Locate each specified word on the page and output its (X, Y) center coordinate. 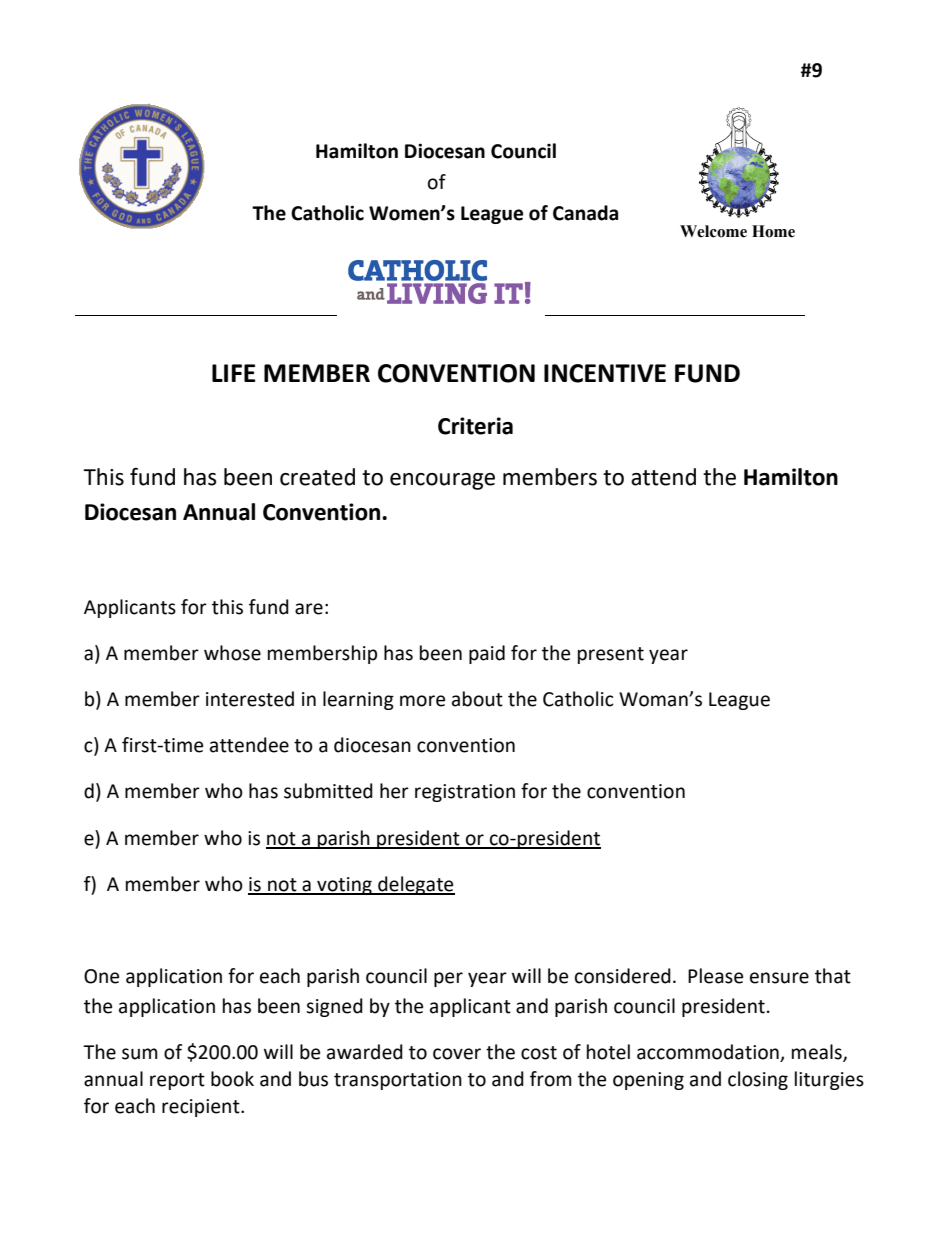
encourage (442, 481)
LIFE (234, 373)
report (177, 1081)
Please (715, 976)
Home (773, 231)
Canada (585, 213)
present (611, 655)
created (317, 477)
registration (465, 793)
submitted (328, 791)
